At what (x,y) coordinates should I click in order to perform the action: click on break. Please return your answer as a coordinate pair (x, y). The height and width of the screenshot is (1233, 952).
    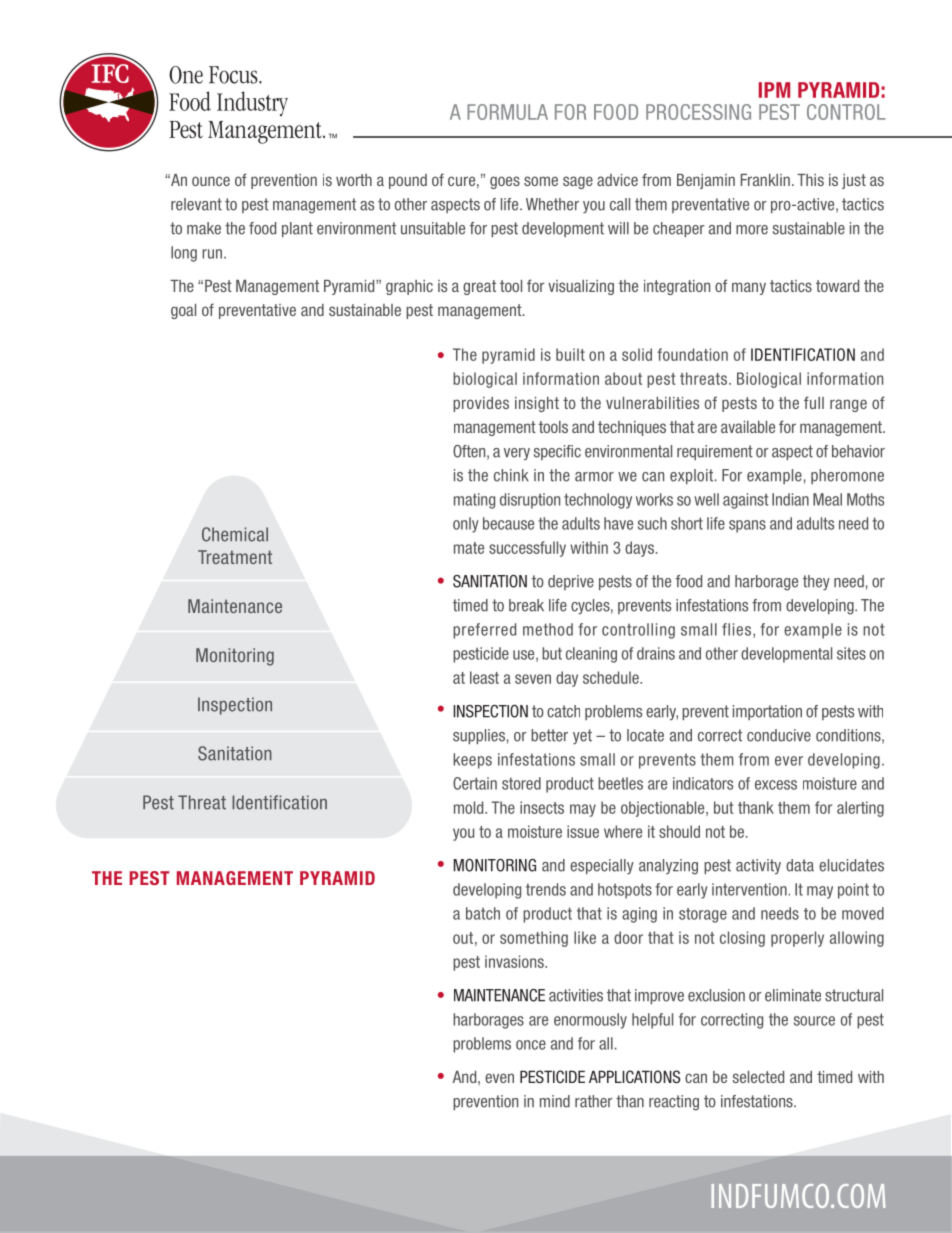
    Looking at the image, I should click on (526, 605).
